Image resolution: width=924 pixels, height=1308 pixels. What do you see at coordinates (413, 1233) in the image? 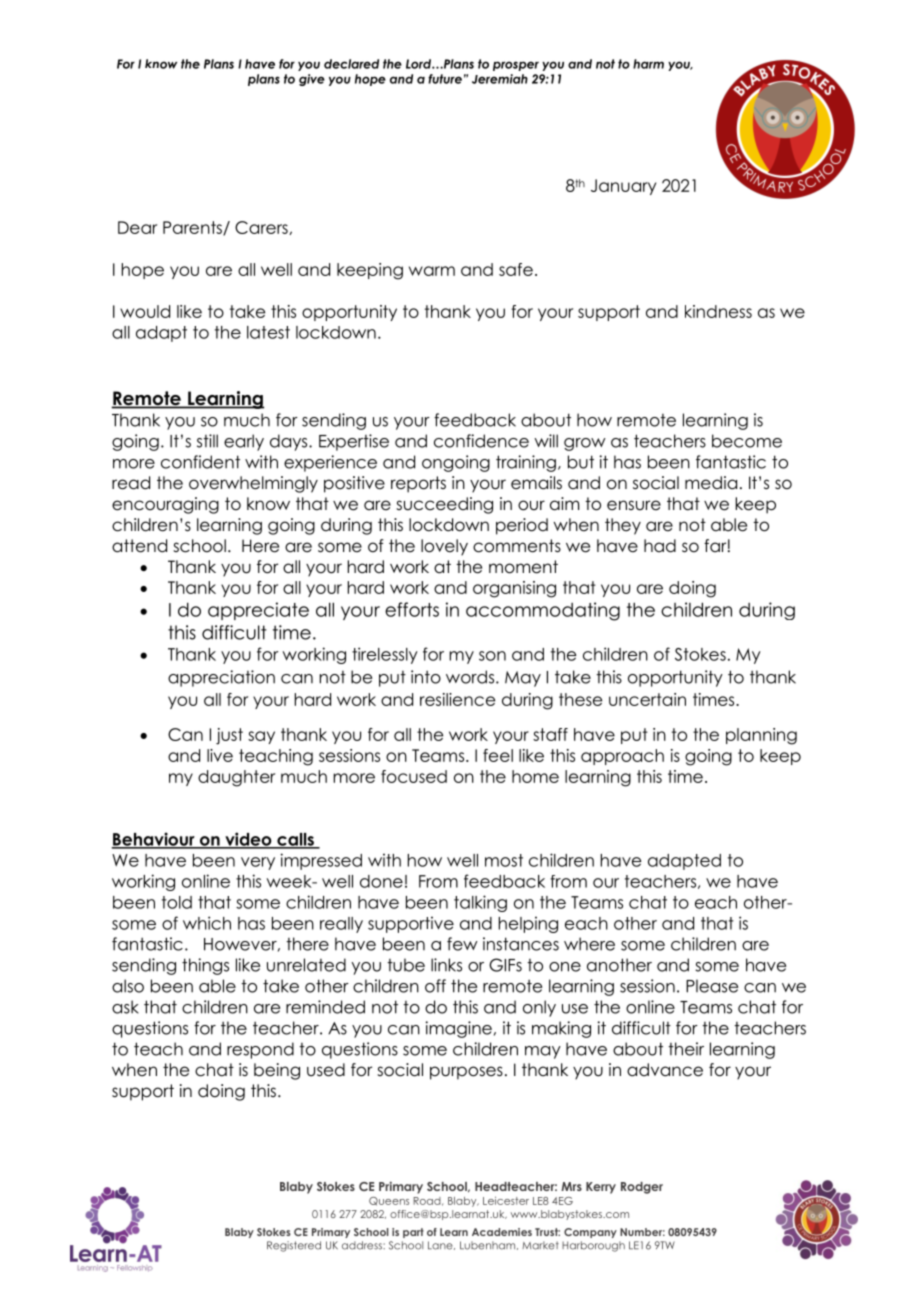
I see `part` at bounding box center [413, 1233].
